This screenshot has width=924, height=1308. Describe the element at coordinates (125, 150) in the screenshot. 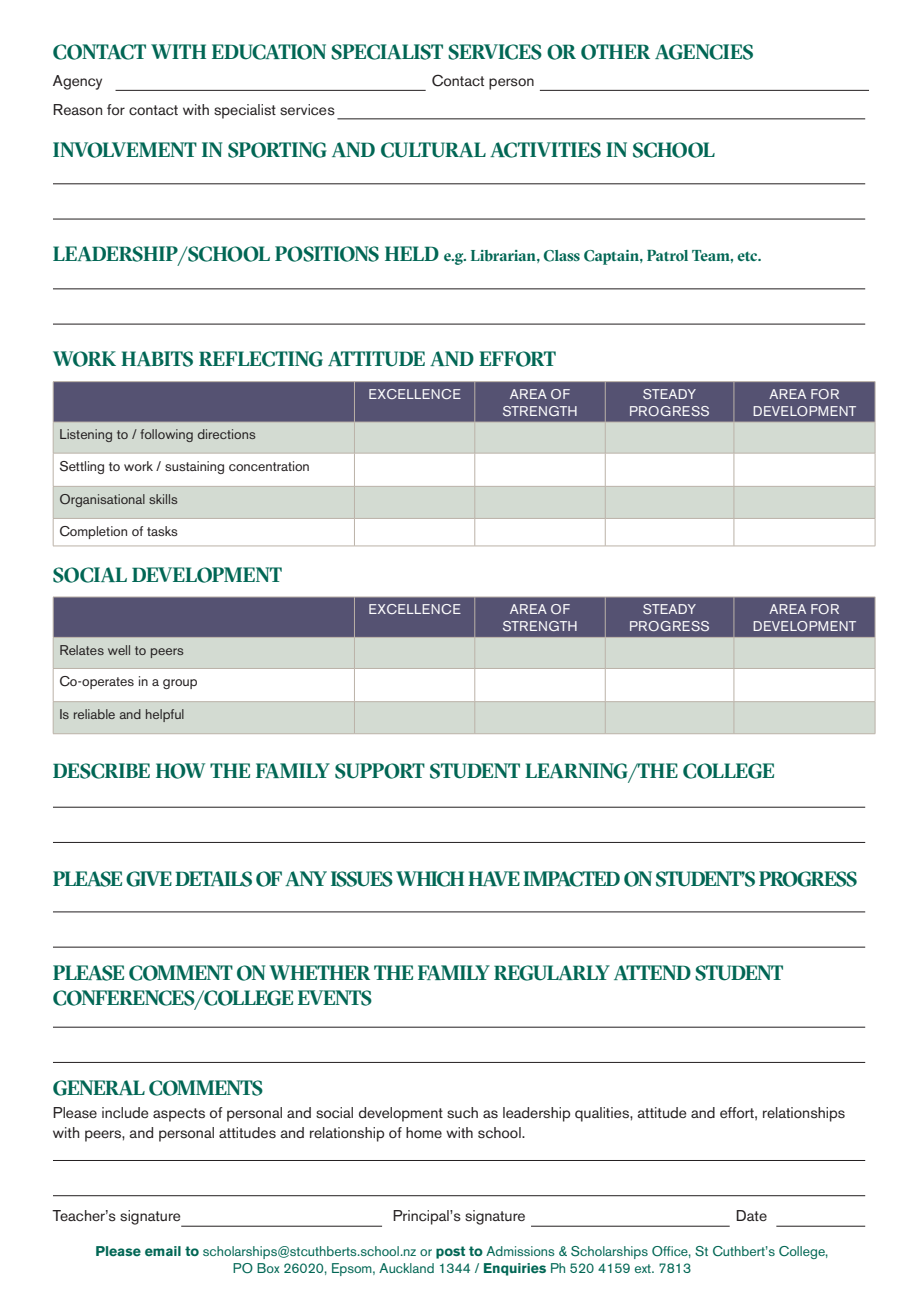

I see `INVOLVEMENT` at that location.
